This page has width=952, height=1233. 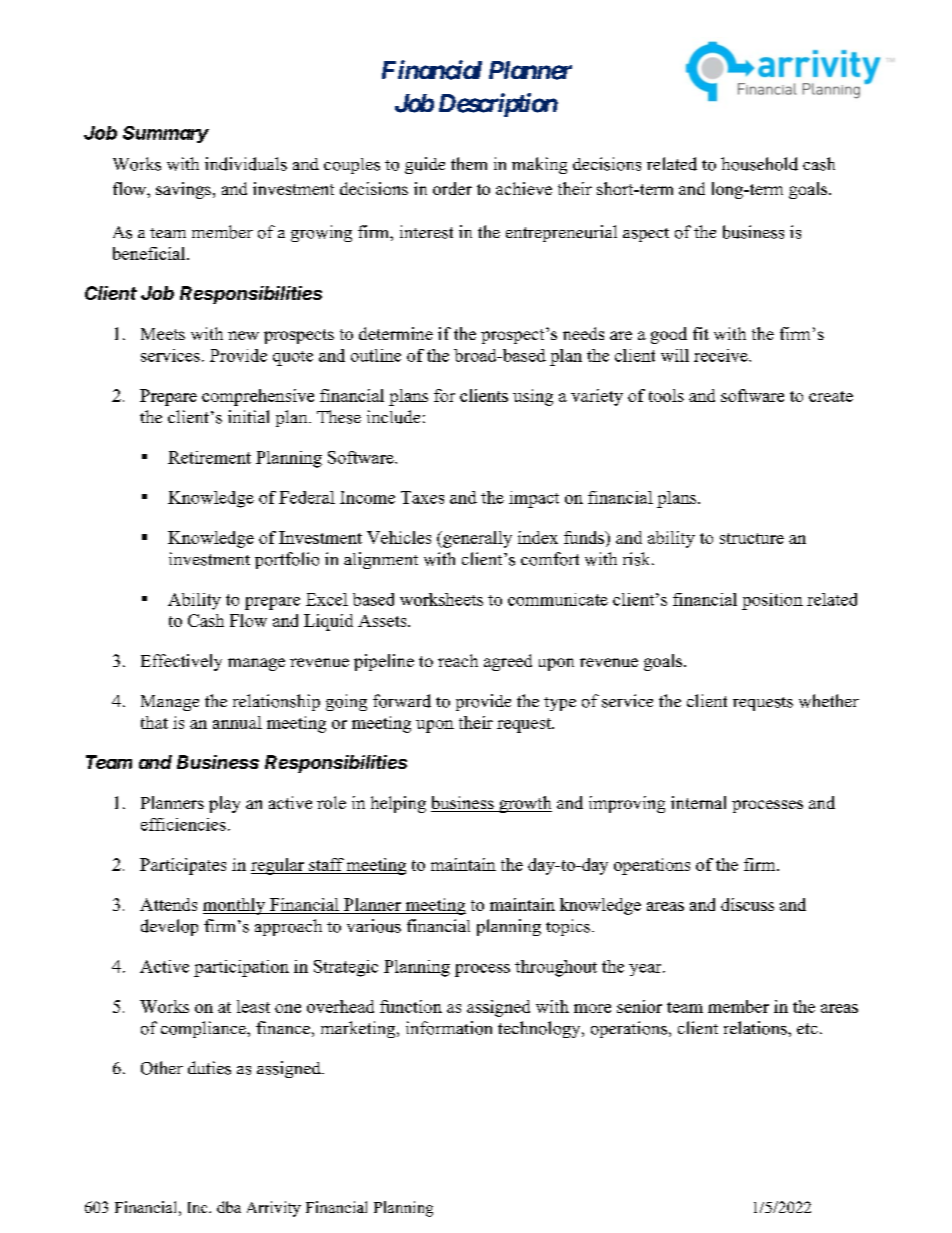 What do you see at coordinates (229, 1207) in the page?
I see `dba` at bounding box center [229, 1207].
